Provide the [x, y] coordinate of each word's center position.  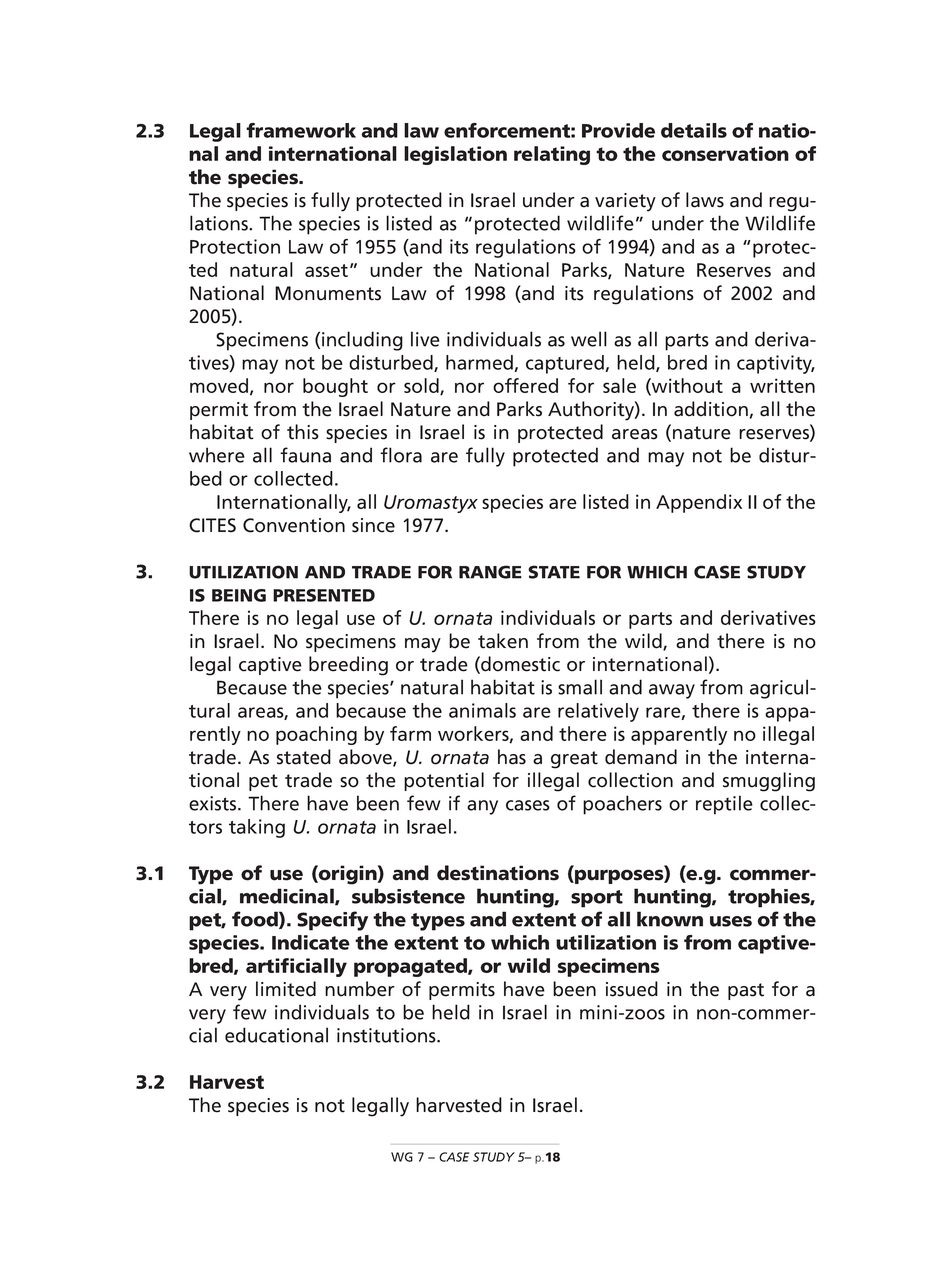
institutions [387, 1035]
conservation [725, 153]
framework [301, 130]
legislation [455, 155]
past [746, 991]
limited [286, 989]
